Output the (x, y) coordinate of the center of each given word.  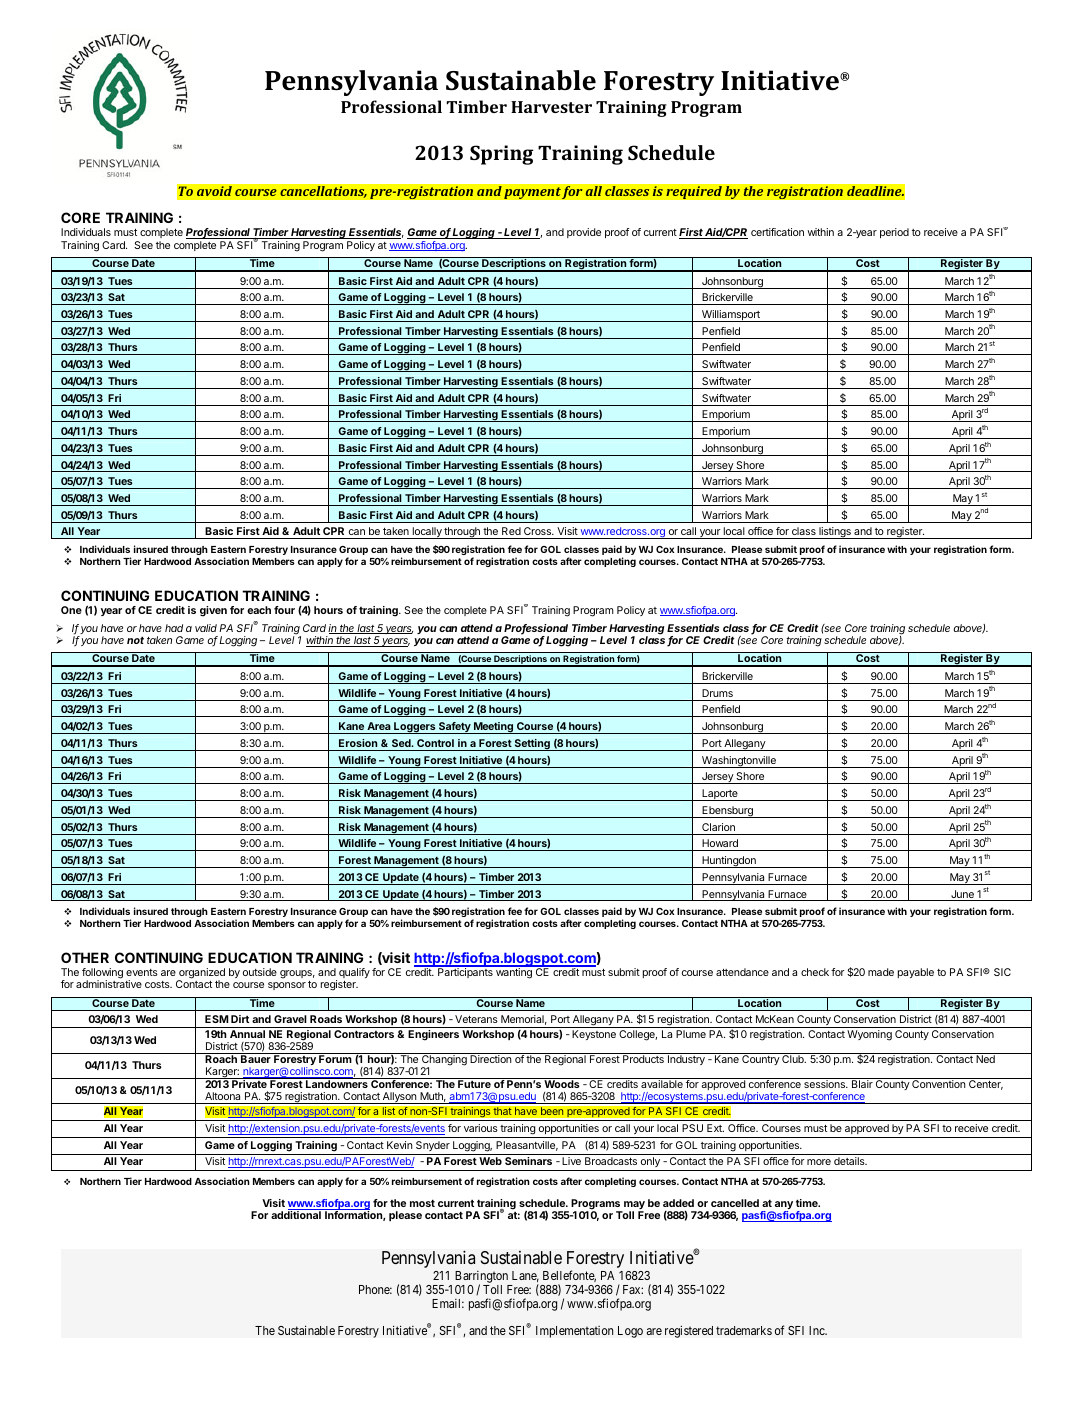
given (213, 611)
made (881, 972)
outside (260, 972)
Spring (501, 155)
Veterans (476, 1019)
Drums (717, 693)
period (894, 233)
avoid (214, 191)
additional (296, 1215)
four (284, 610)
